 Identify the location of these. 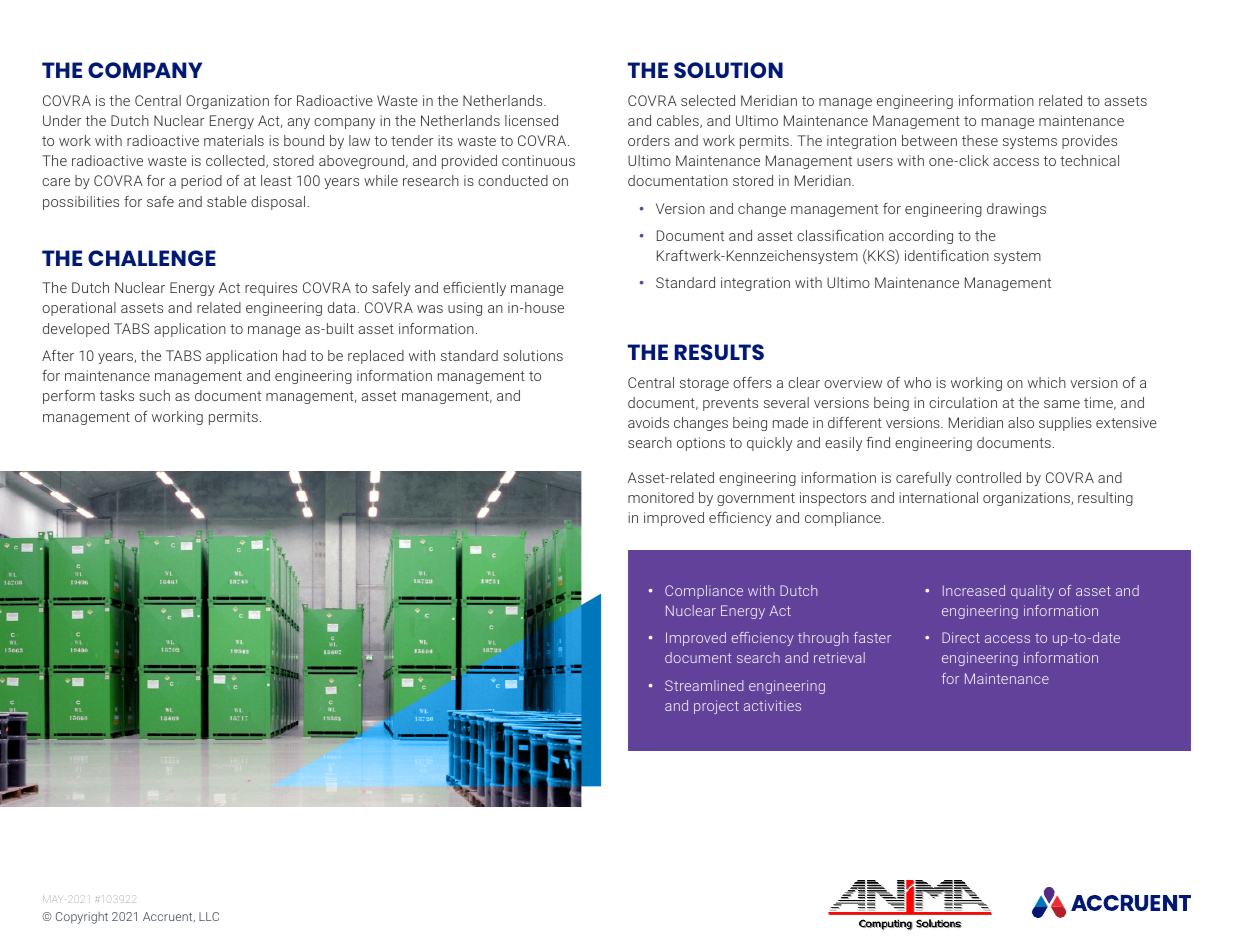
(980, 140).
